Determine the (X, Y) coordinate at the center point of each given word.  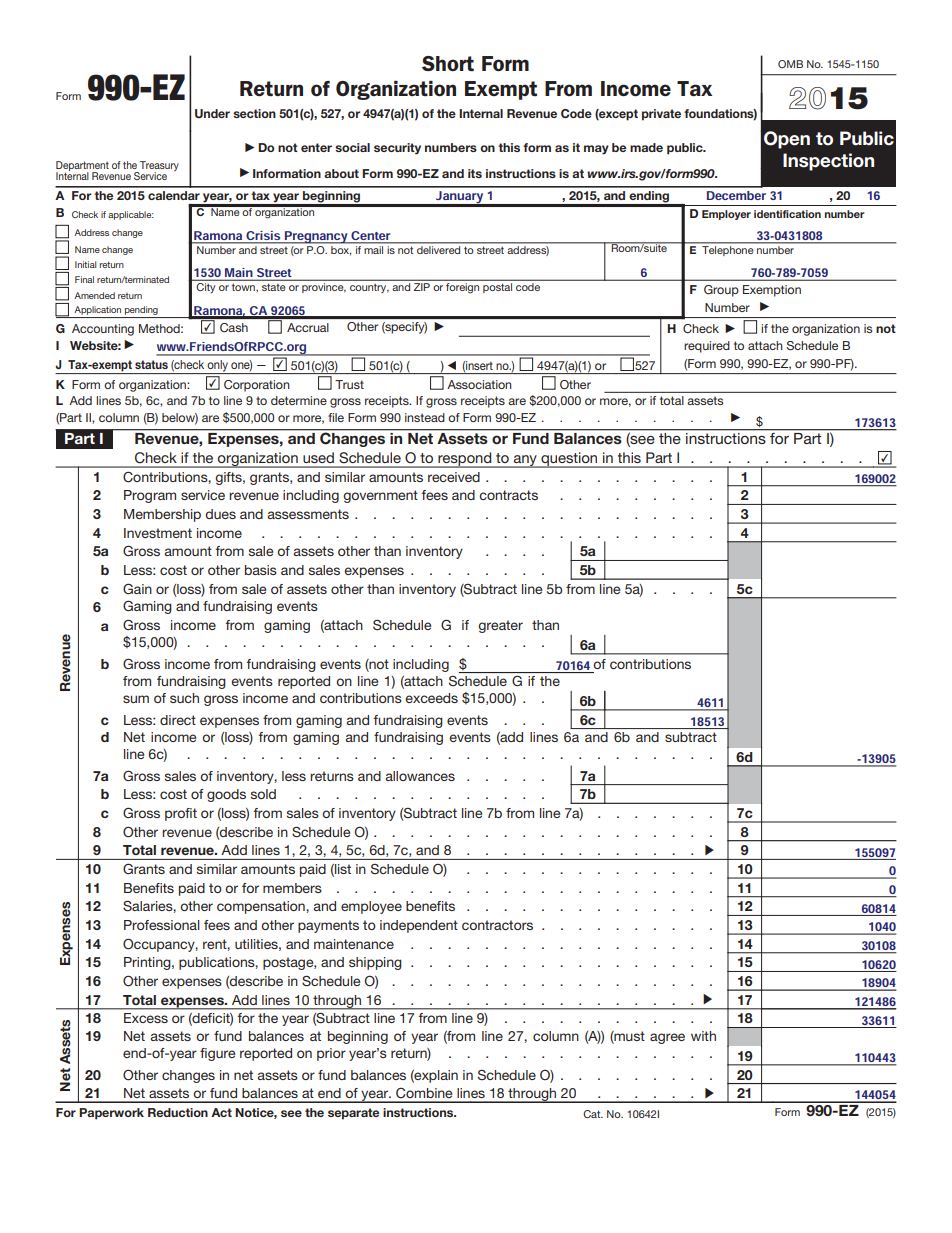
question (569, 460)
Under (212, 114)
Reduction (178, 1112)
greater (500, 626)
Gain (137, 588)
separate (353, 1114)
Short (448, 64)
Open (787, 140)
